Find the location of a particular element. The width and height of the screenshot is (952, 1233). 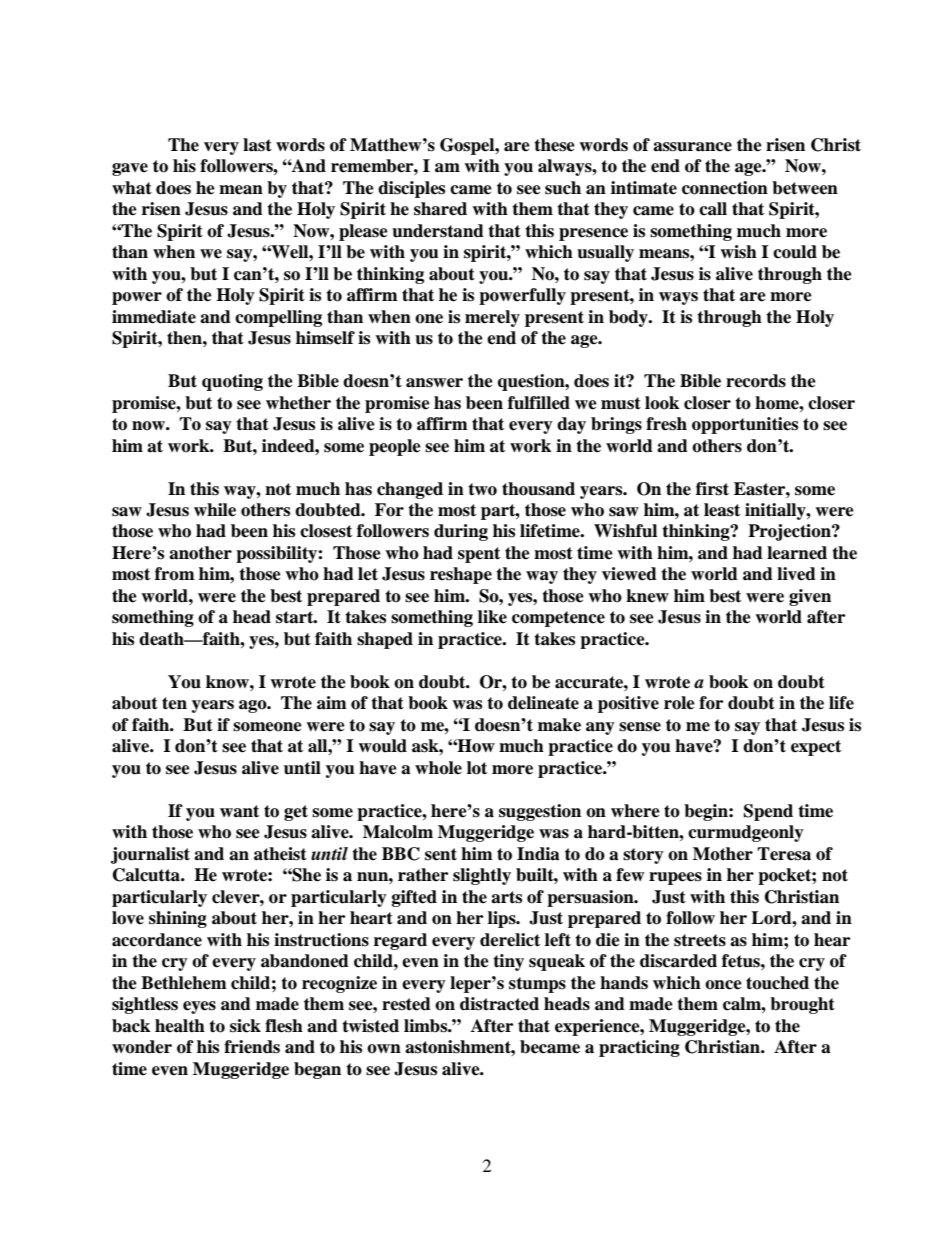

lot is located at coordinates (477, 768).
